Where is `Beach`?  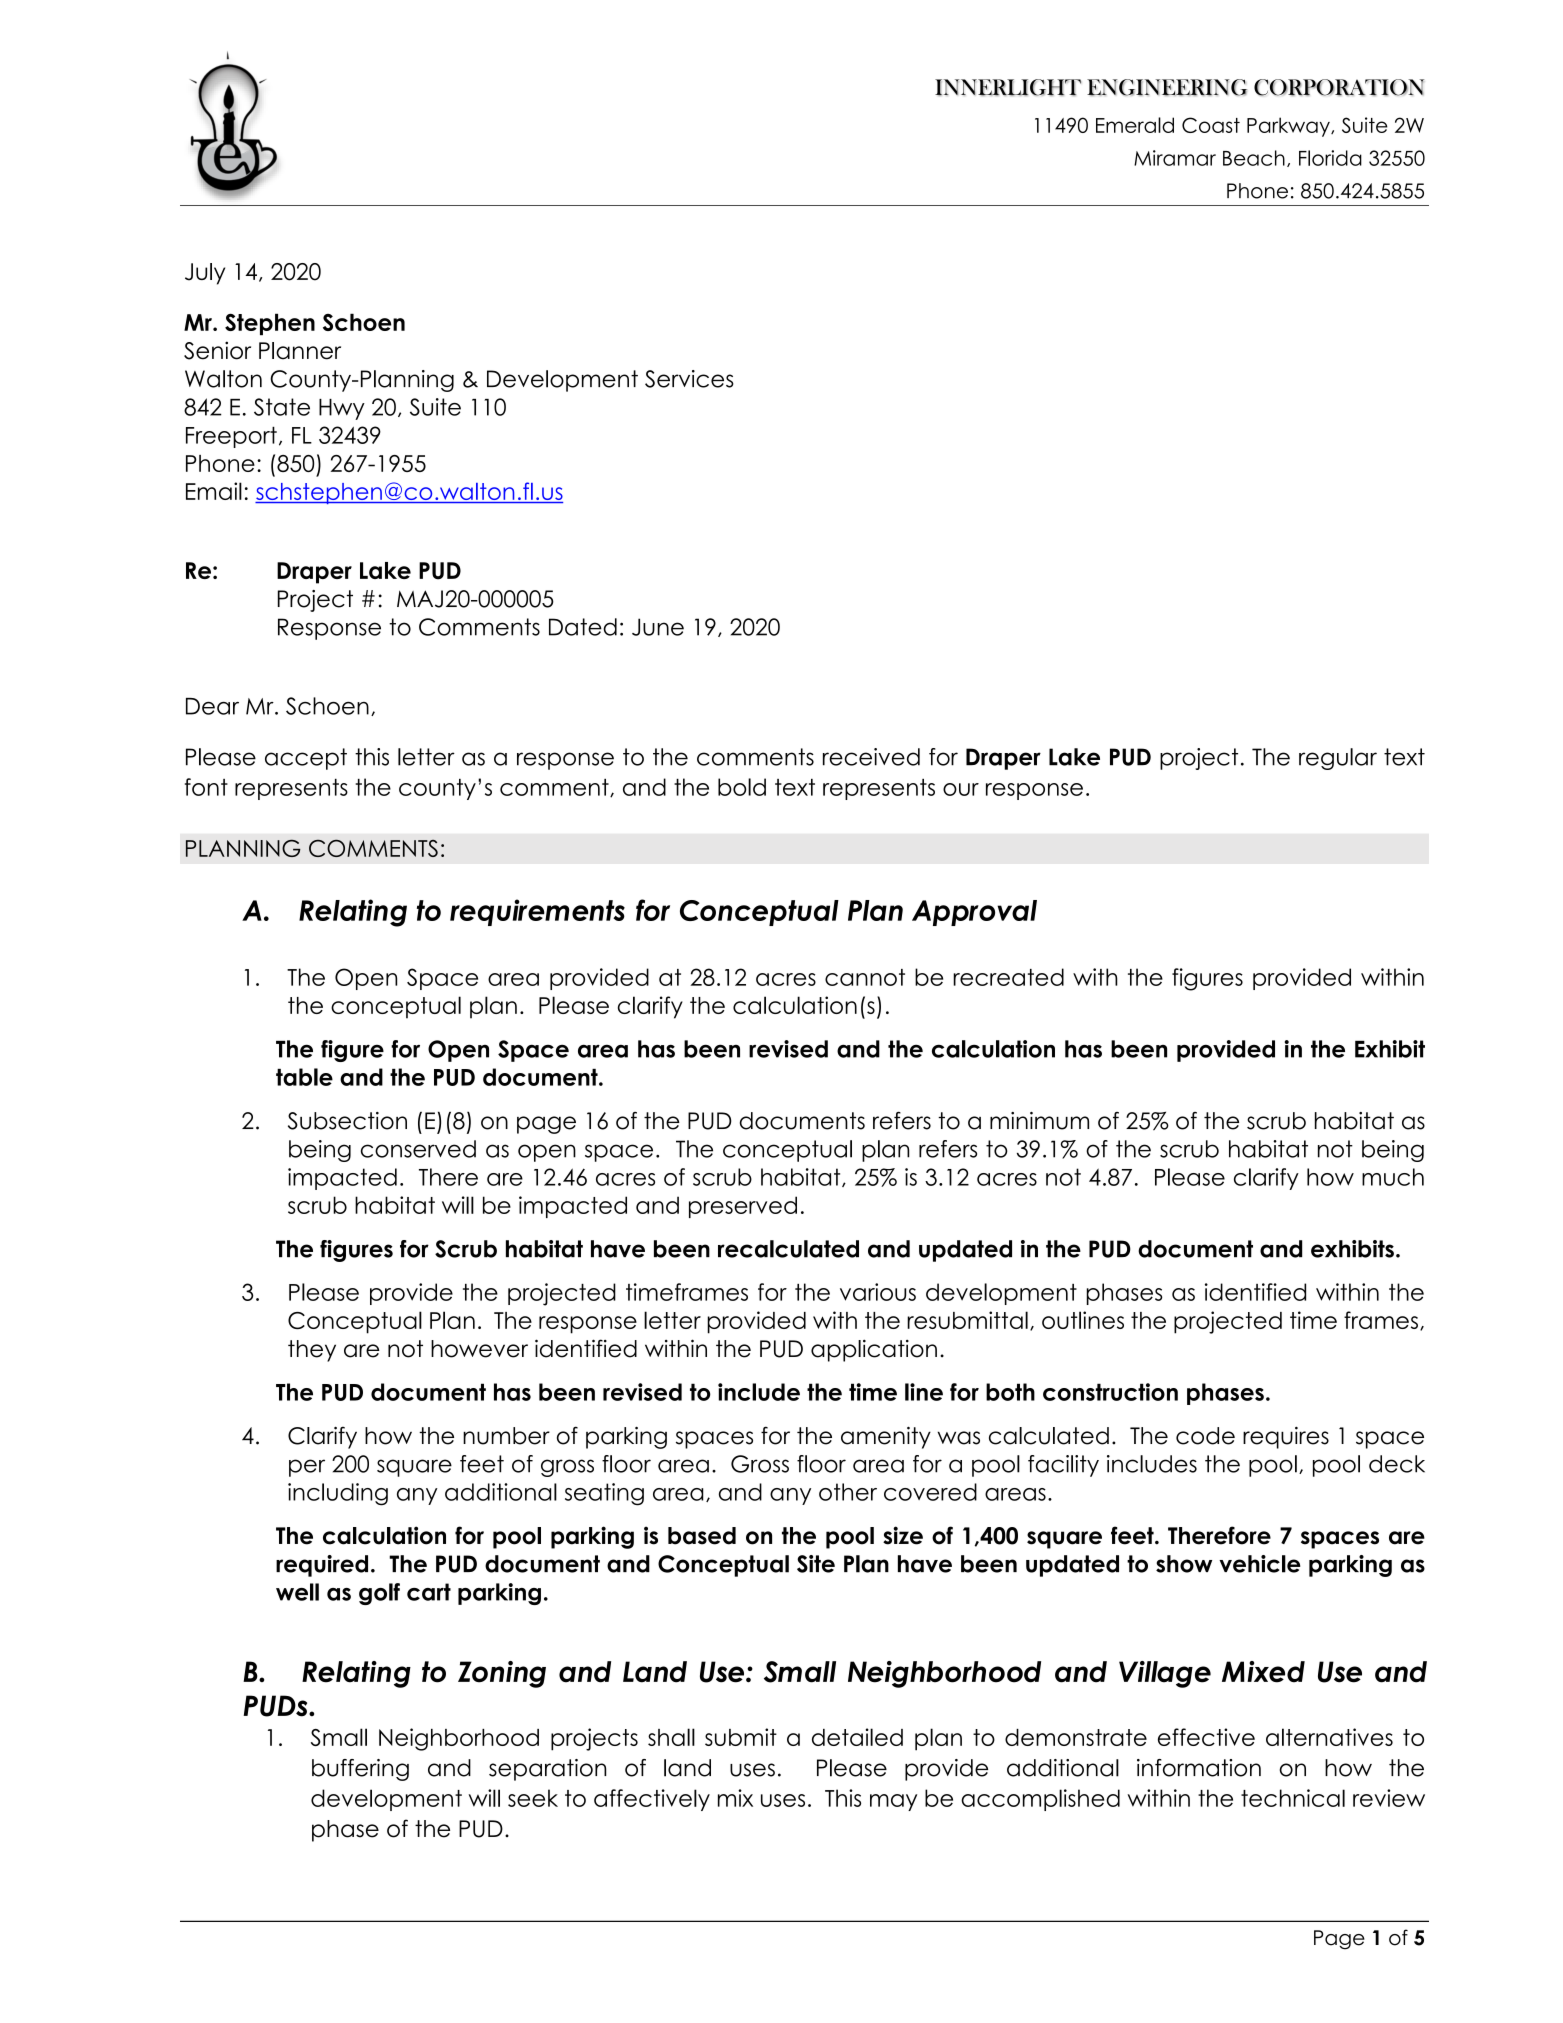
Beach is located at coordinates (1254, 158).
